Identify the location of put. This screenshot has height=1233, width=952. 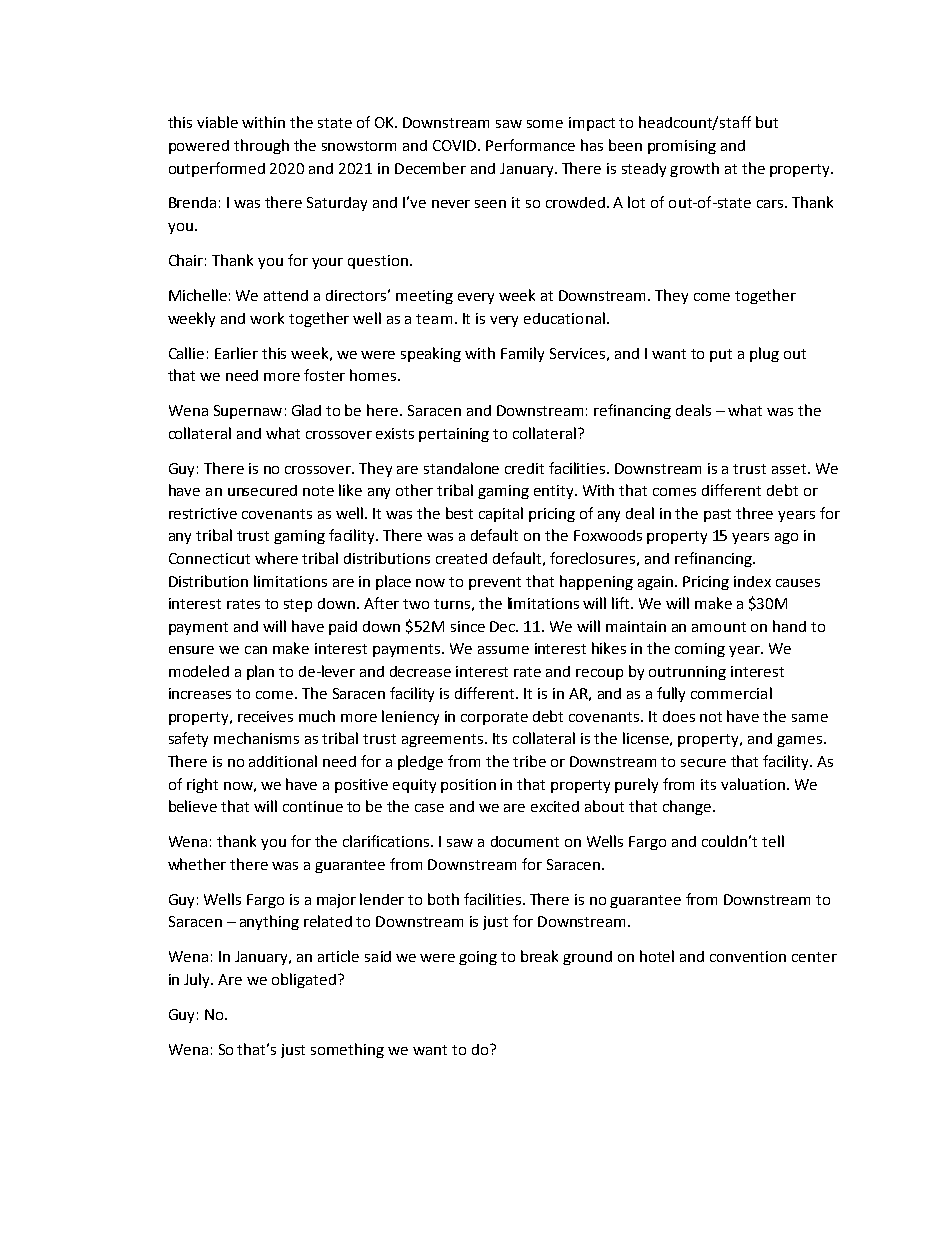
(721, 355).
